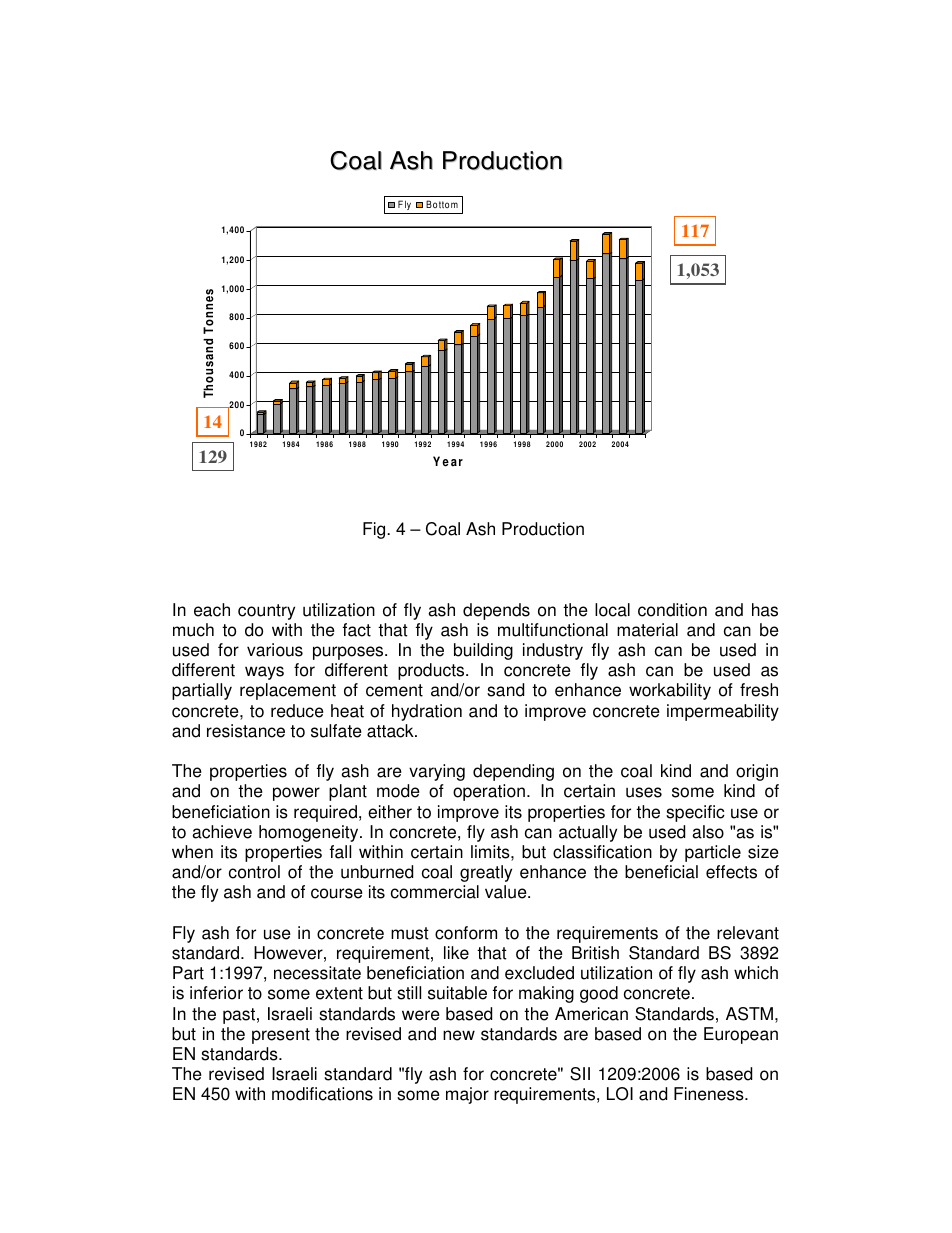  Describe the element at coordinates (672, 610) in the screenshot. I see `condition` at that location.
